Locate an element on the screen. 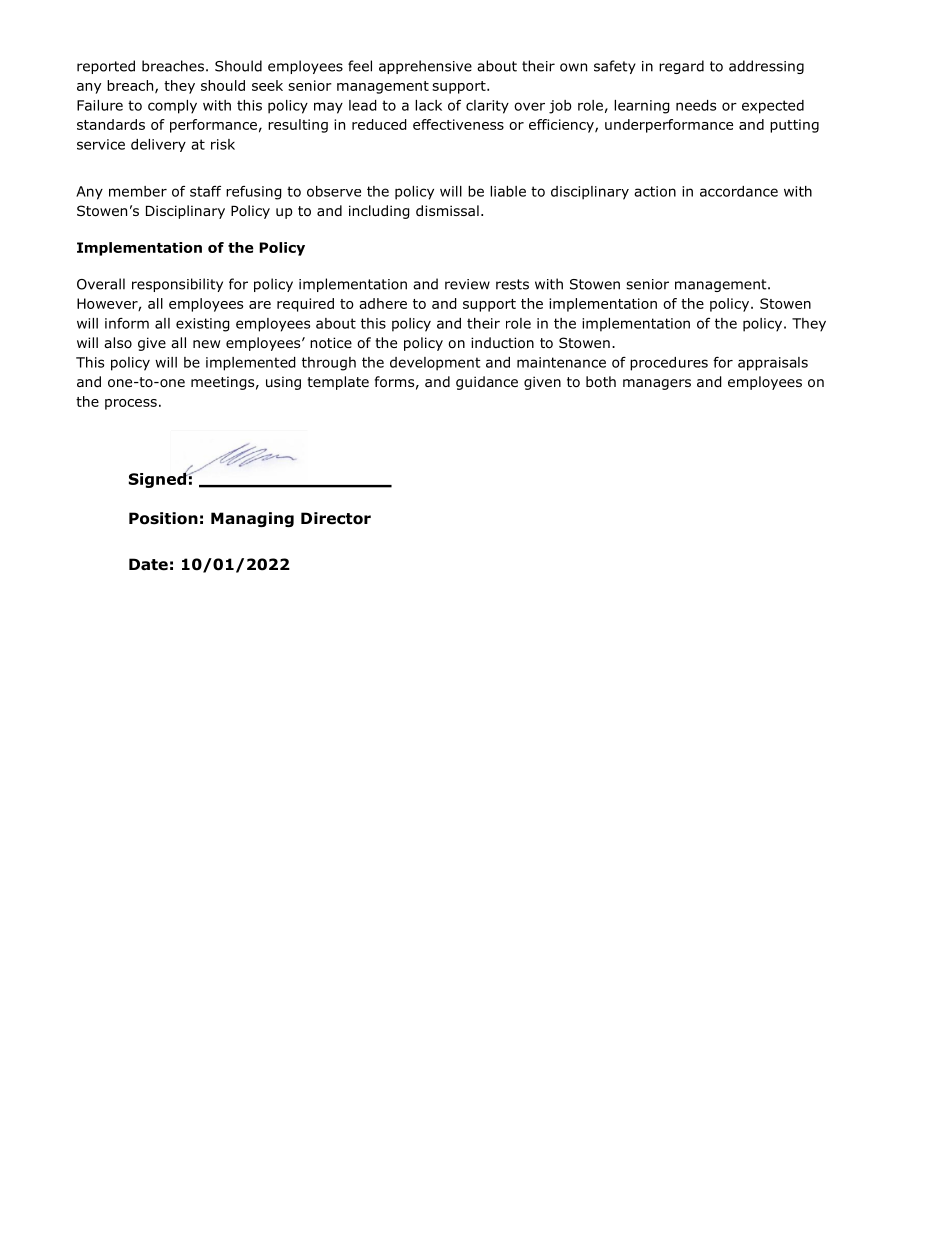 The width and height of the screenshot is (952, 1233). comply is located at coordinates (172, 107).
